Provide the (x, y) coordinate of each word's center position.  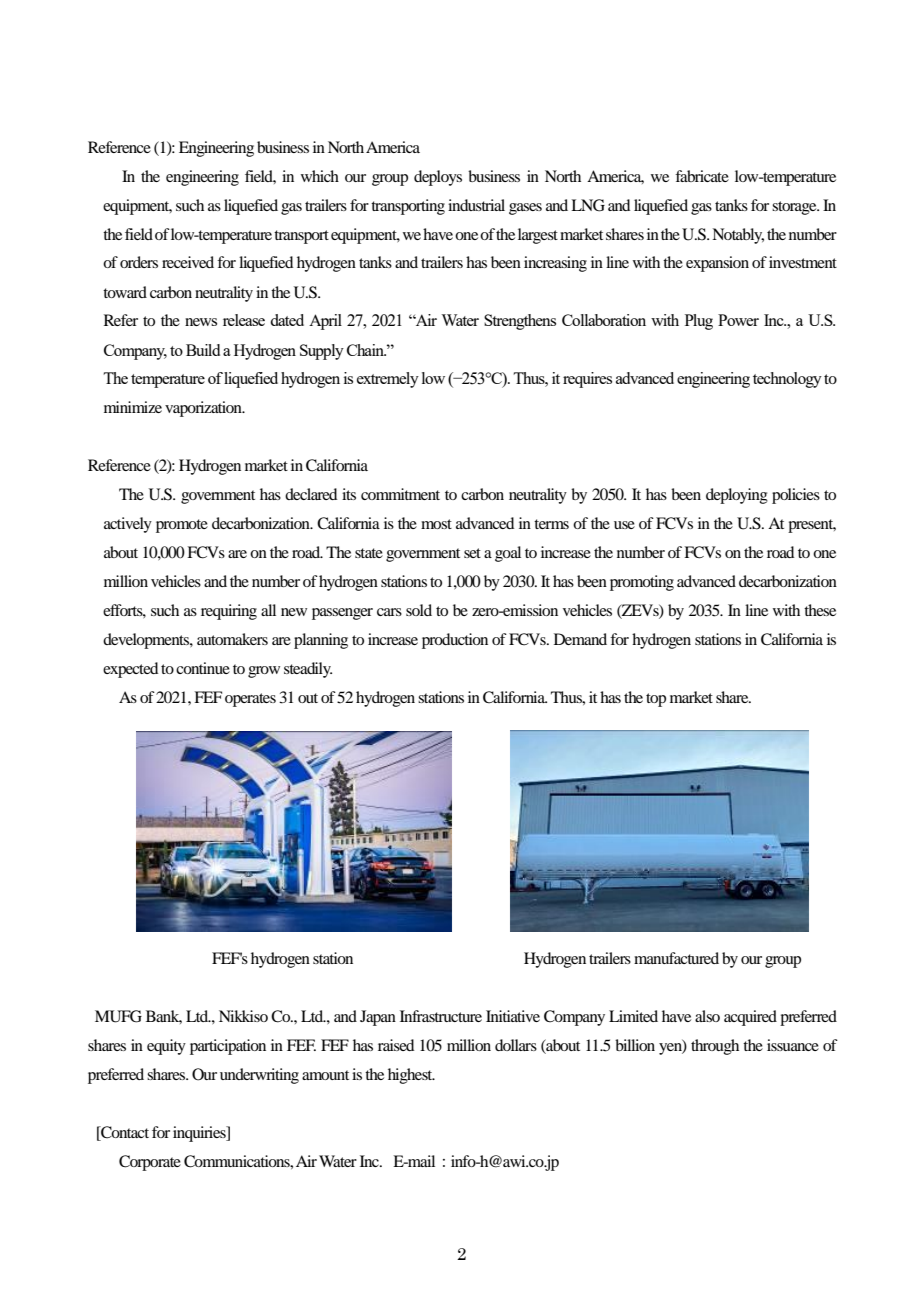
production (455, 641)
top (656, 700)
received (188, 262)
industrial (476, 205)
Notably (738, 236)
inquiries (200, 1134)
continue (203, 668)
